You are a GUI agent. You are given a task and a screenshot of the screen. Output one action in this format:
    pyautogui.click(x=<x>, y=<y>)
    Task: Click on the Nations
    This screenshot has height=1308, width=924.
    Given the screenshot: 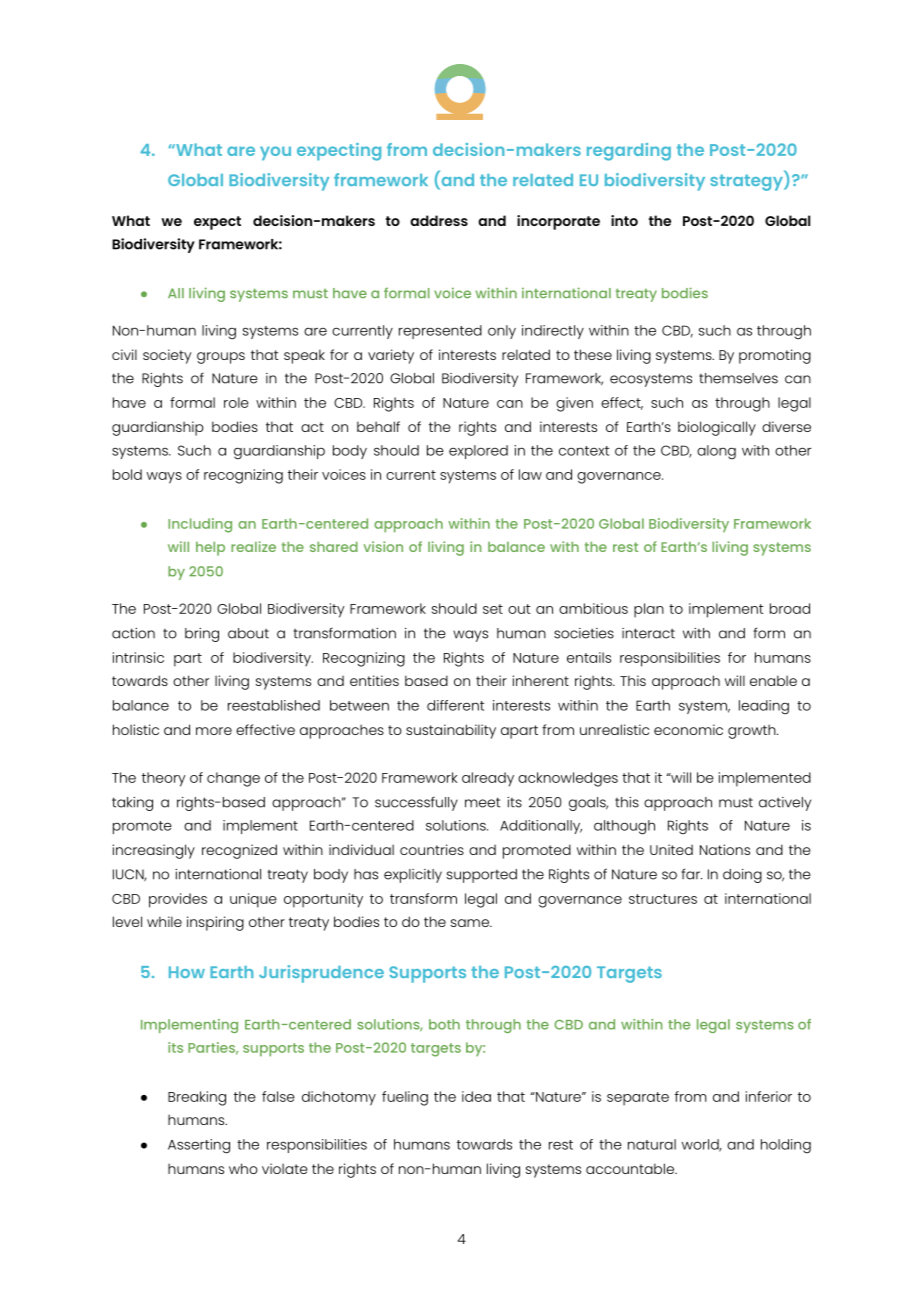 What is the action you would take?
    pyautogui.click(x=725, y=849)
